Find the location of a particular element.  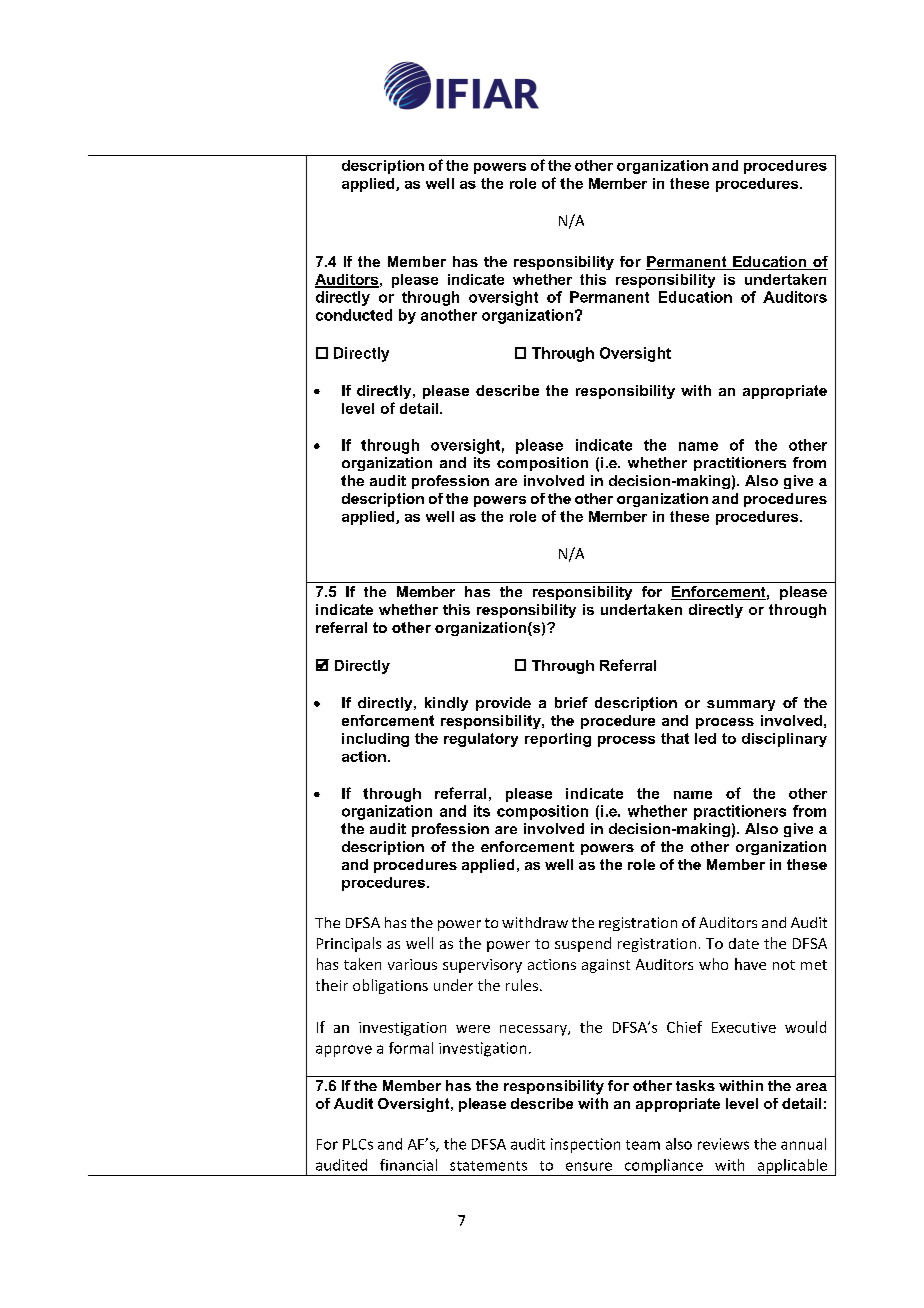

various is located at coordinates (412, 964).
